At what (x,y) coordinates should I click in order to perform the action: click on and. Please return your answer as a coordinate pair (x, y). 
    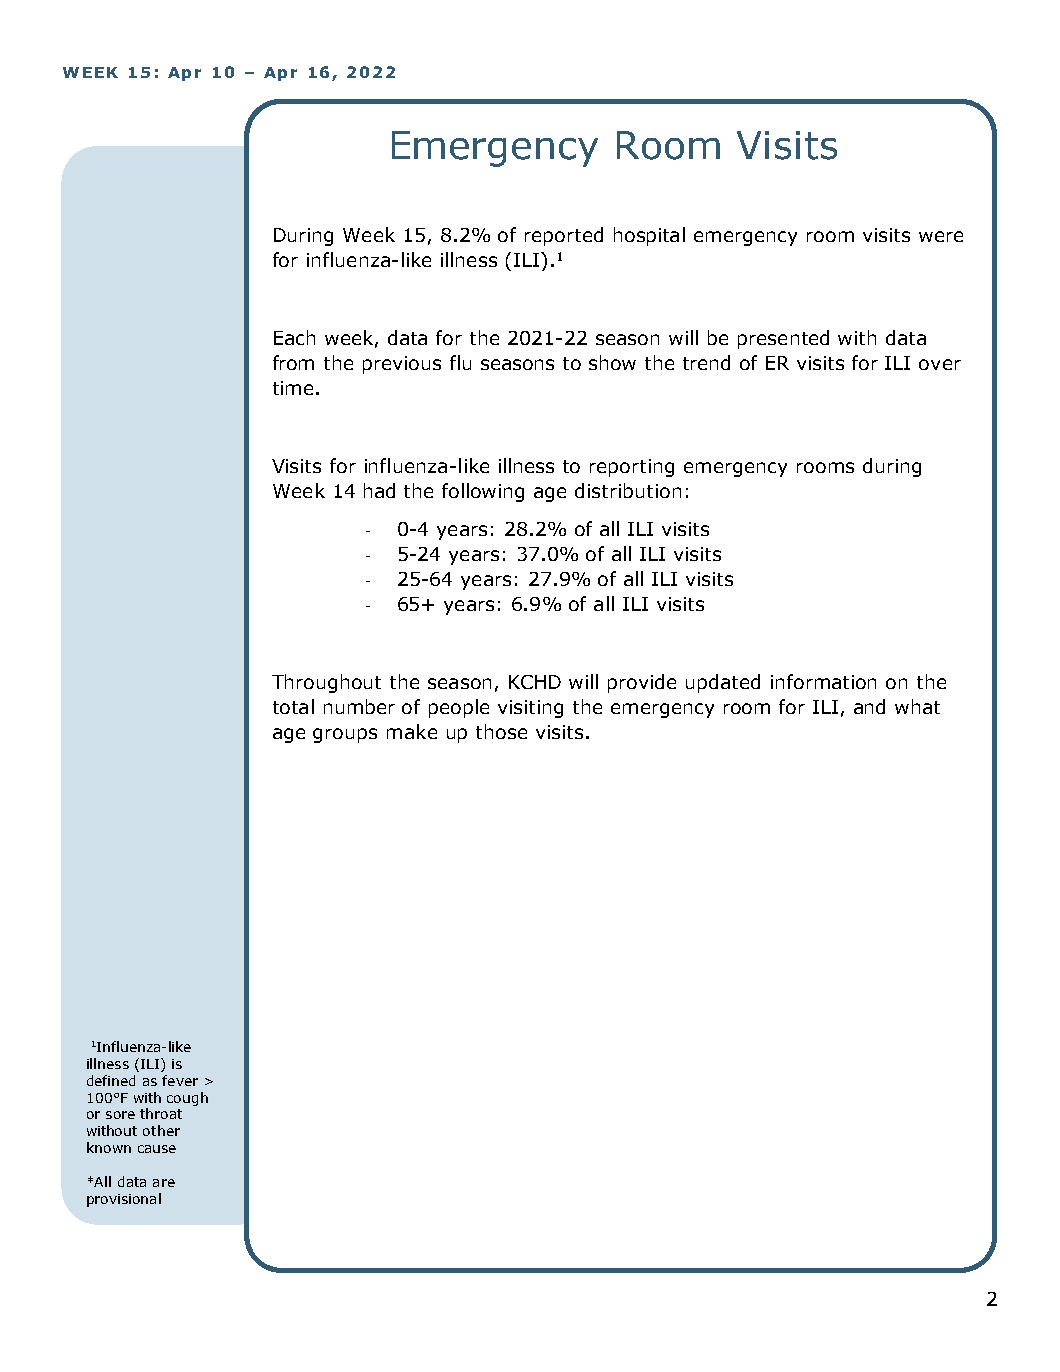
    Looking at the image, I should click on (869, 706).
